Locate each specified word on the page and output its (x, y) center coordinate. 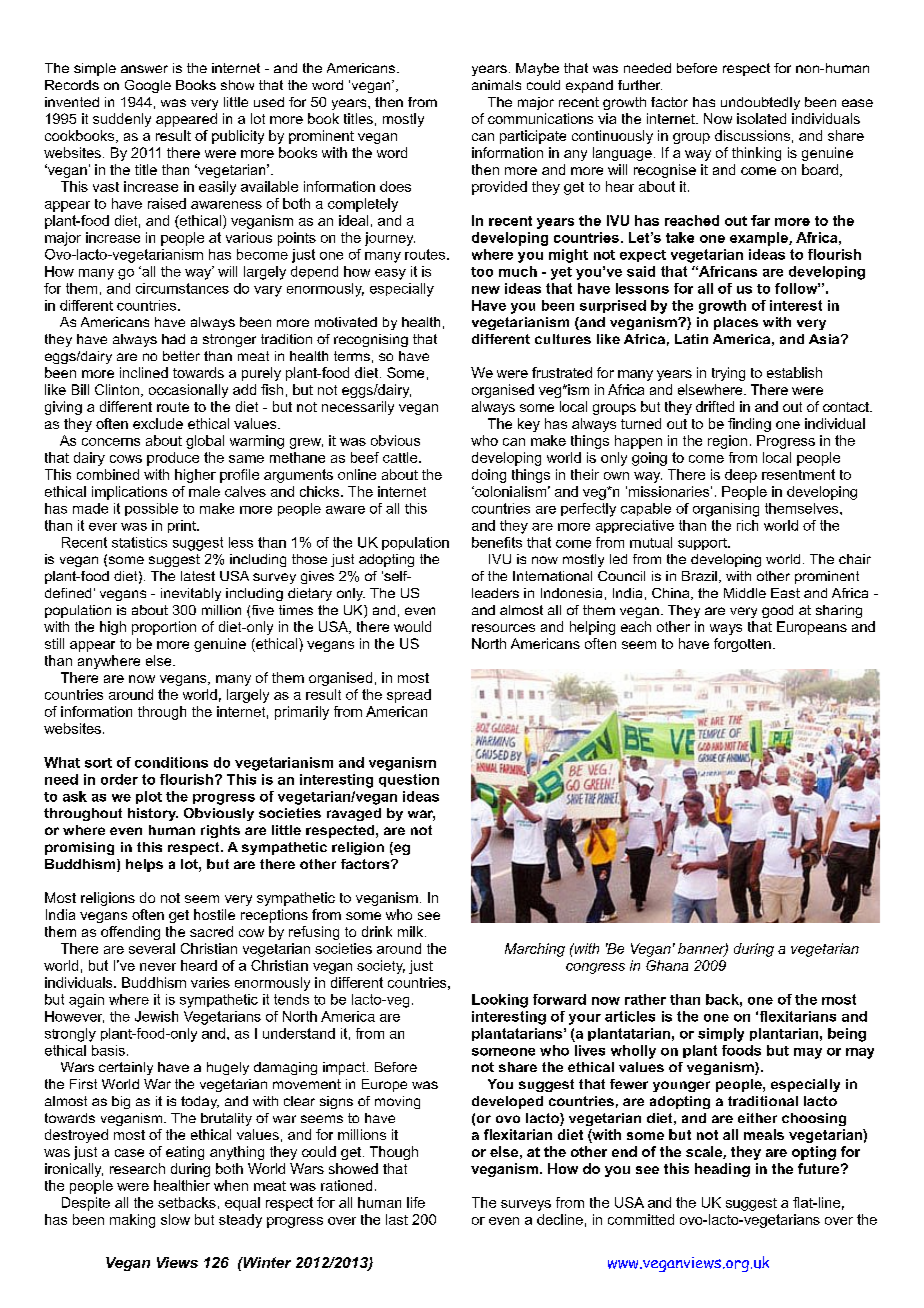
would (412, 626)
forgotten (742, 645)
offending (130, 933)
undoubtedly (760, 103)
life (416, 1202)
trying (728, 374)
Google (148, 86)
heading (722, 1170)
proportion (164, 628)
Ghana (667, 965)
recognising (371, 340)
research (137, 1168)
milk (412, 931)
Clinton (117, 389)
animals (496, 85)
